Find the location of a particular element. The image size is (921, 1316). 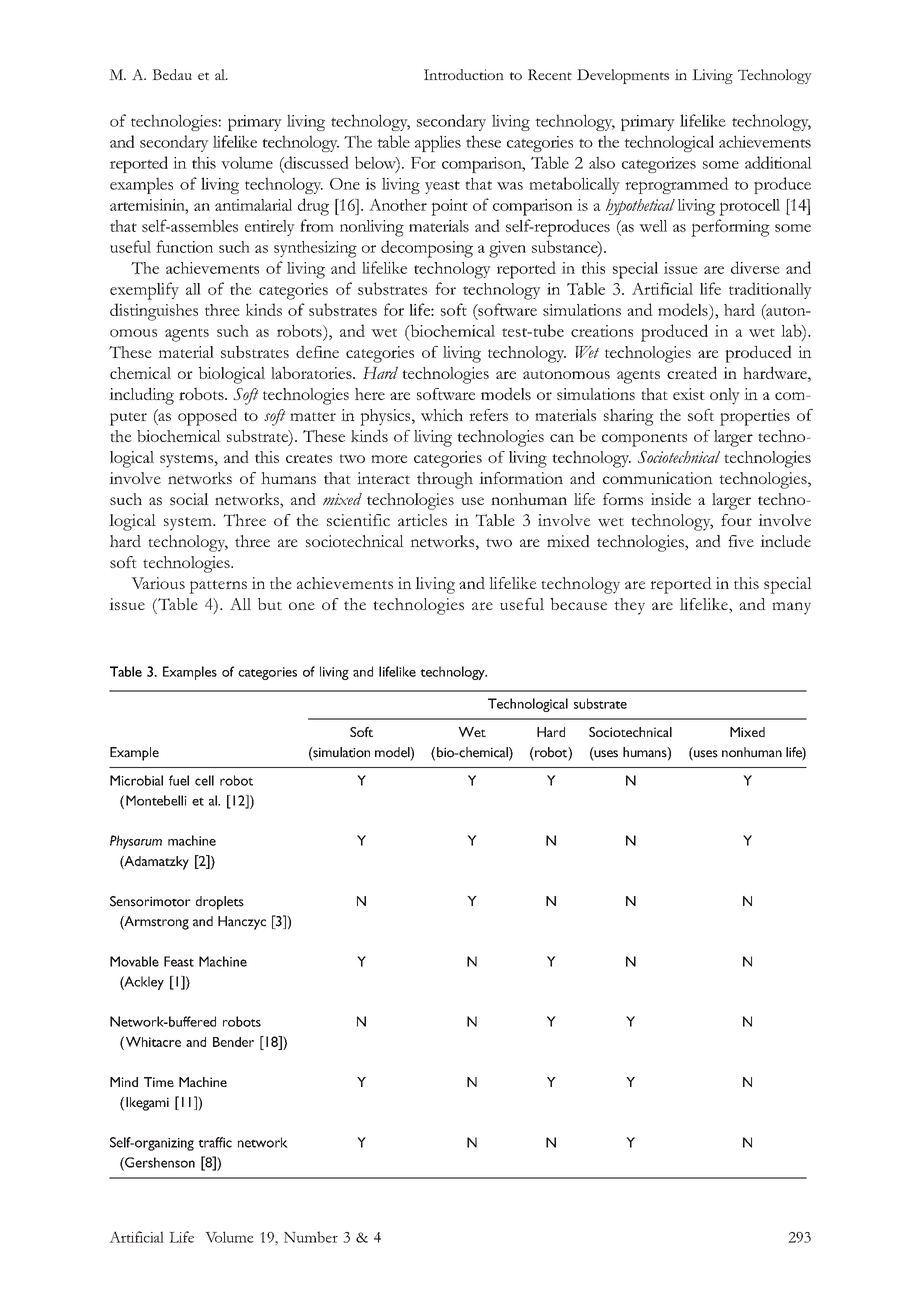

categorizes is located at coordinates (659, 165).
